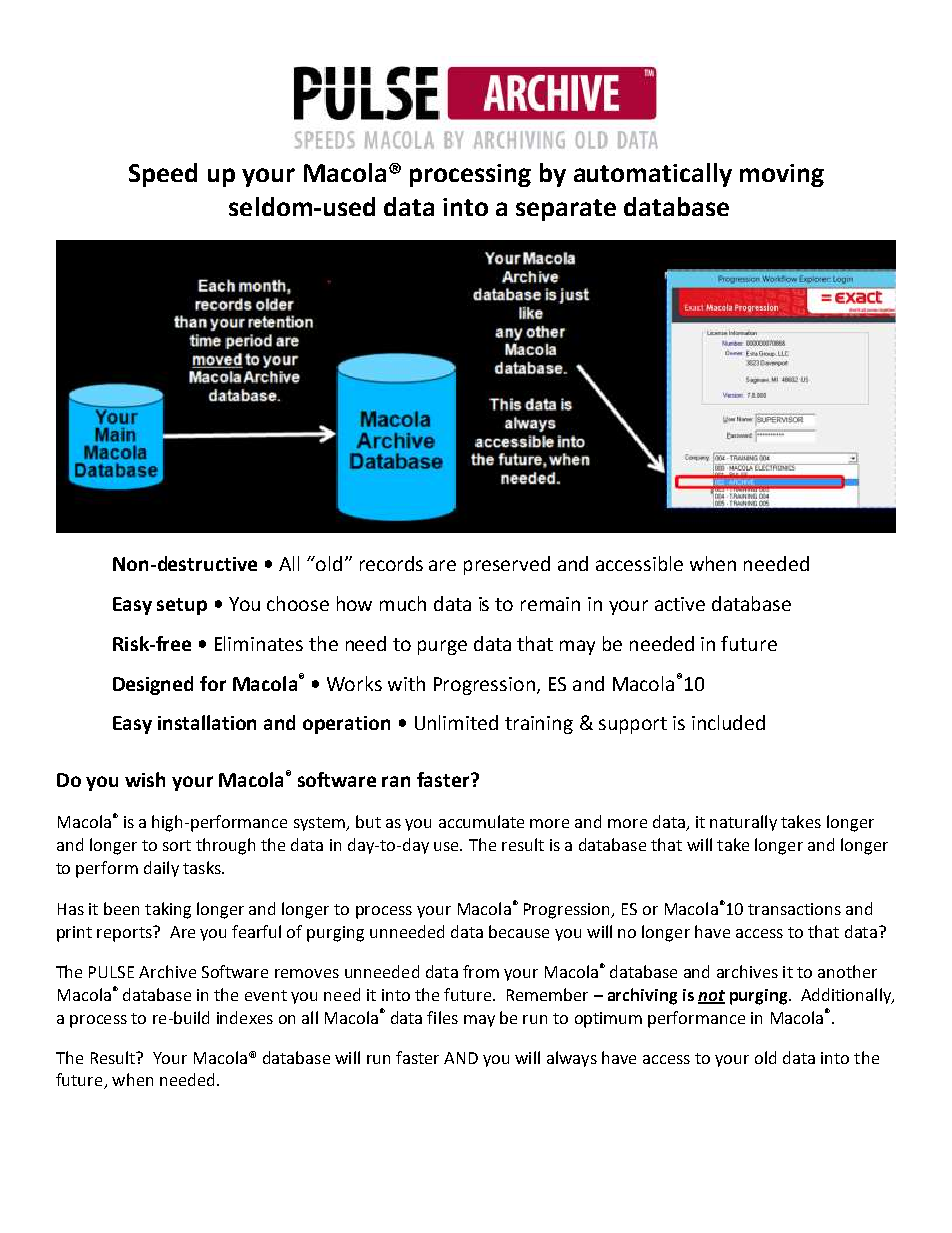  Describe the element at coordinates (182, 606) in the document. I see `setup` at that location.
